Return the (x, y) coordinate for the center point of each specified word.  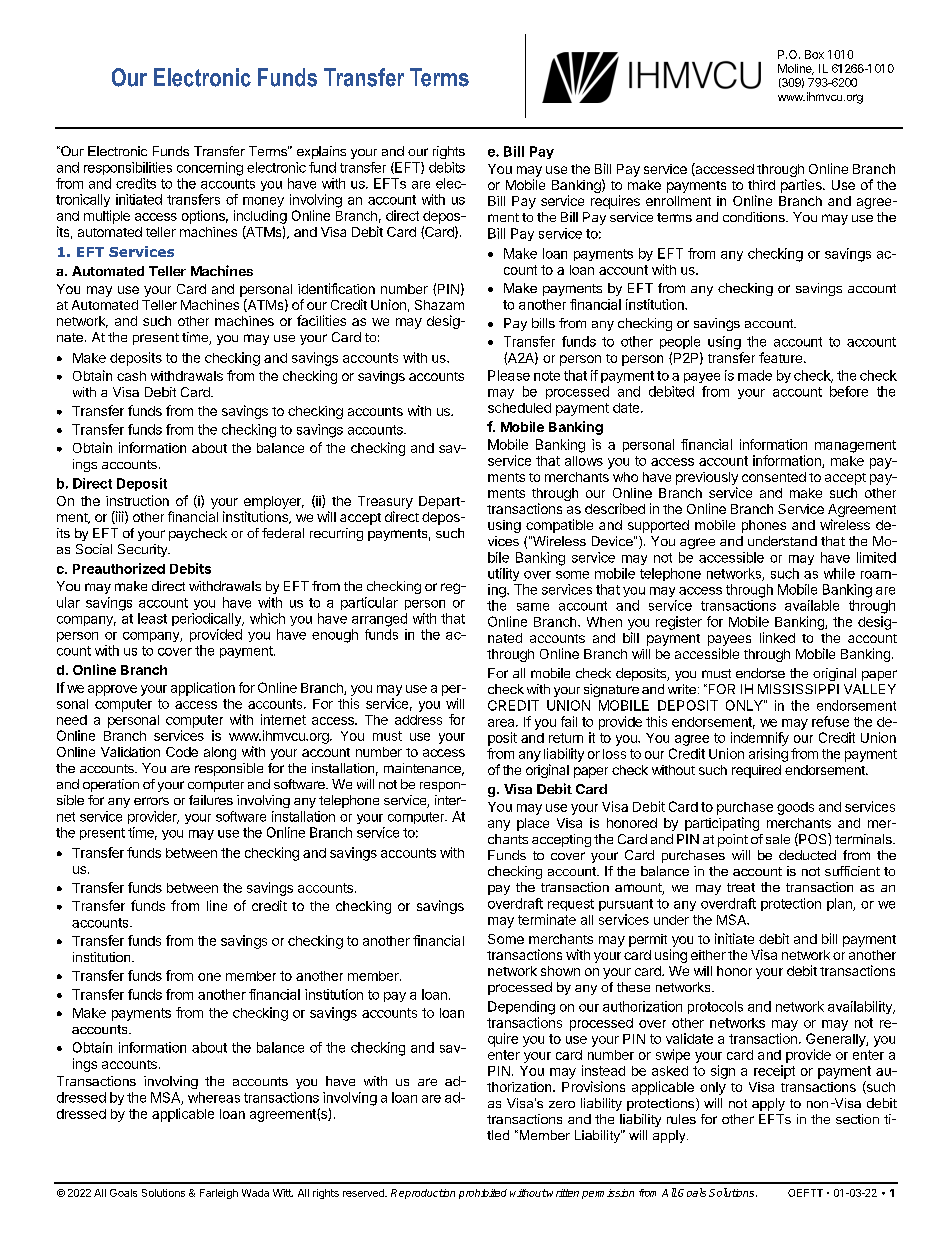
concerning (210, 169)
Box (814, 54)
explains (321, 152)
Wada (255, 1193)
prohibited (483, 1194)
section (857, 1119)
